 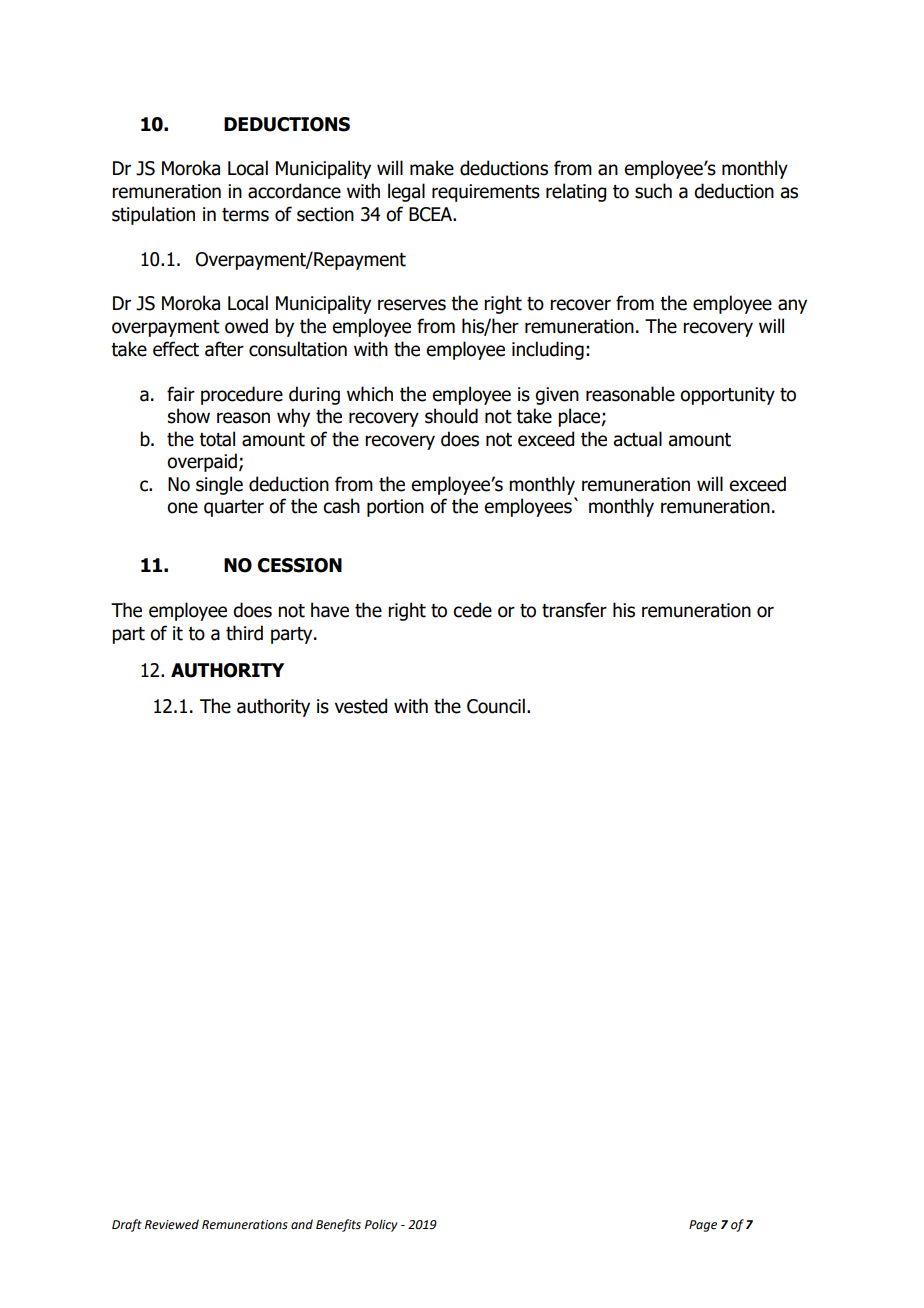 I want to click on should, so click(x=451, y=416).
